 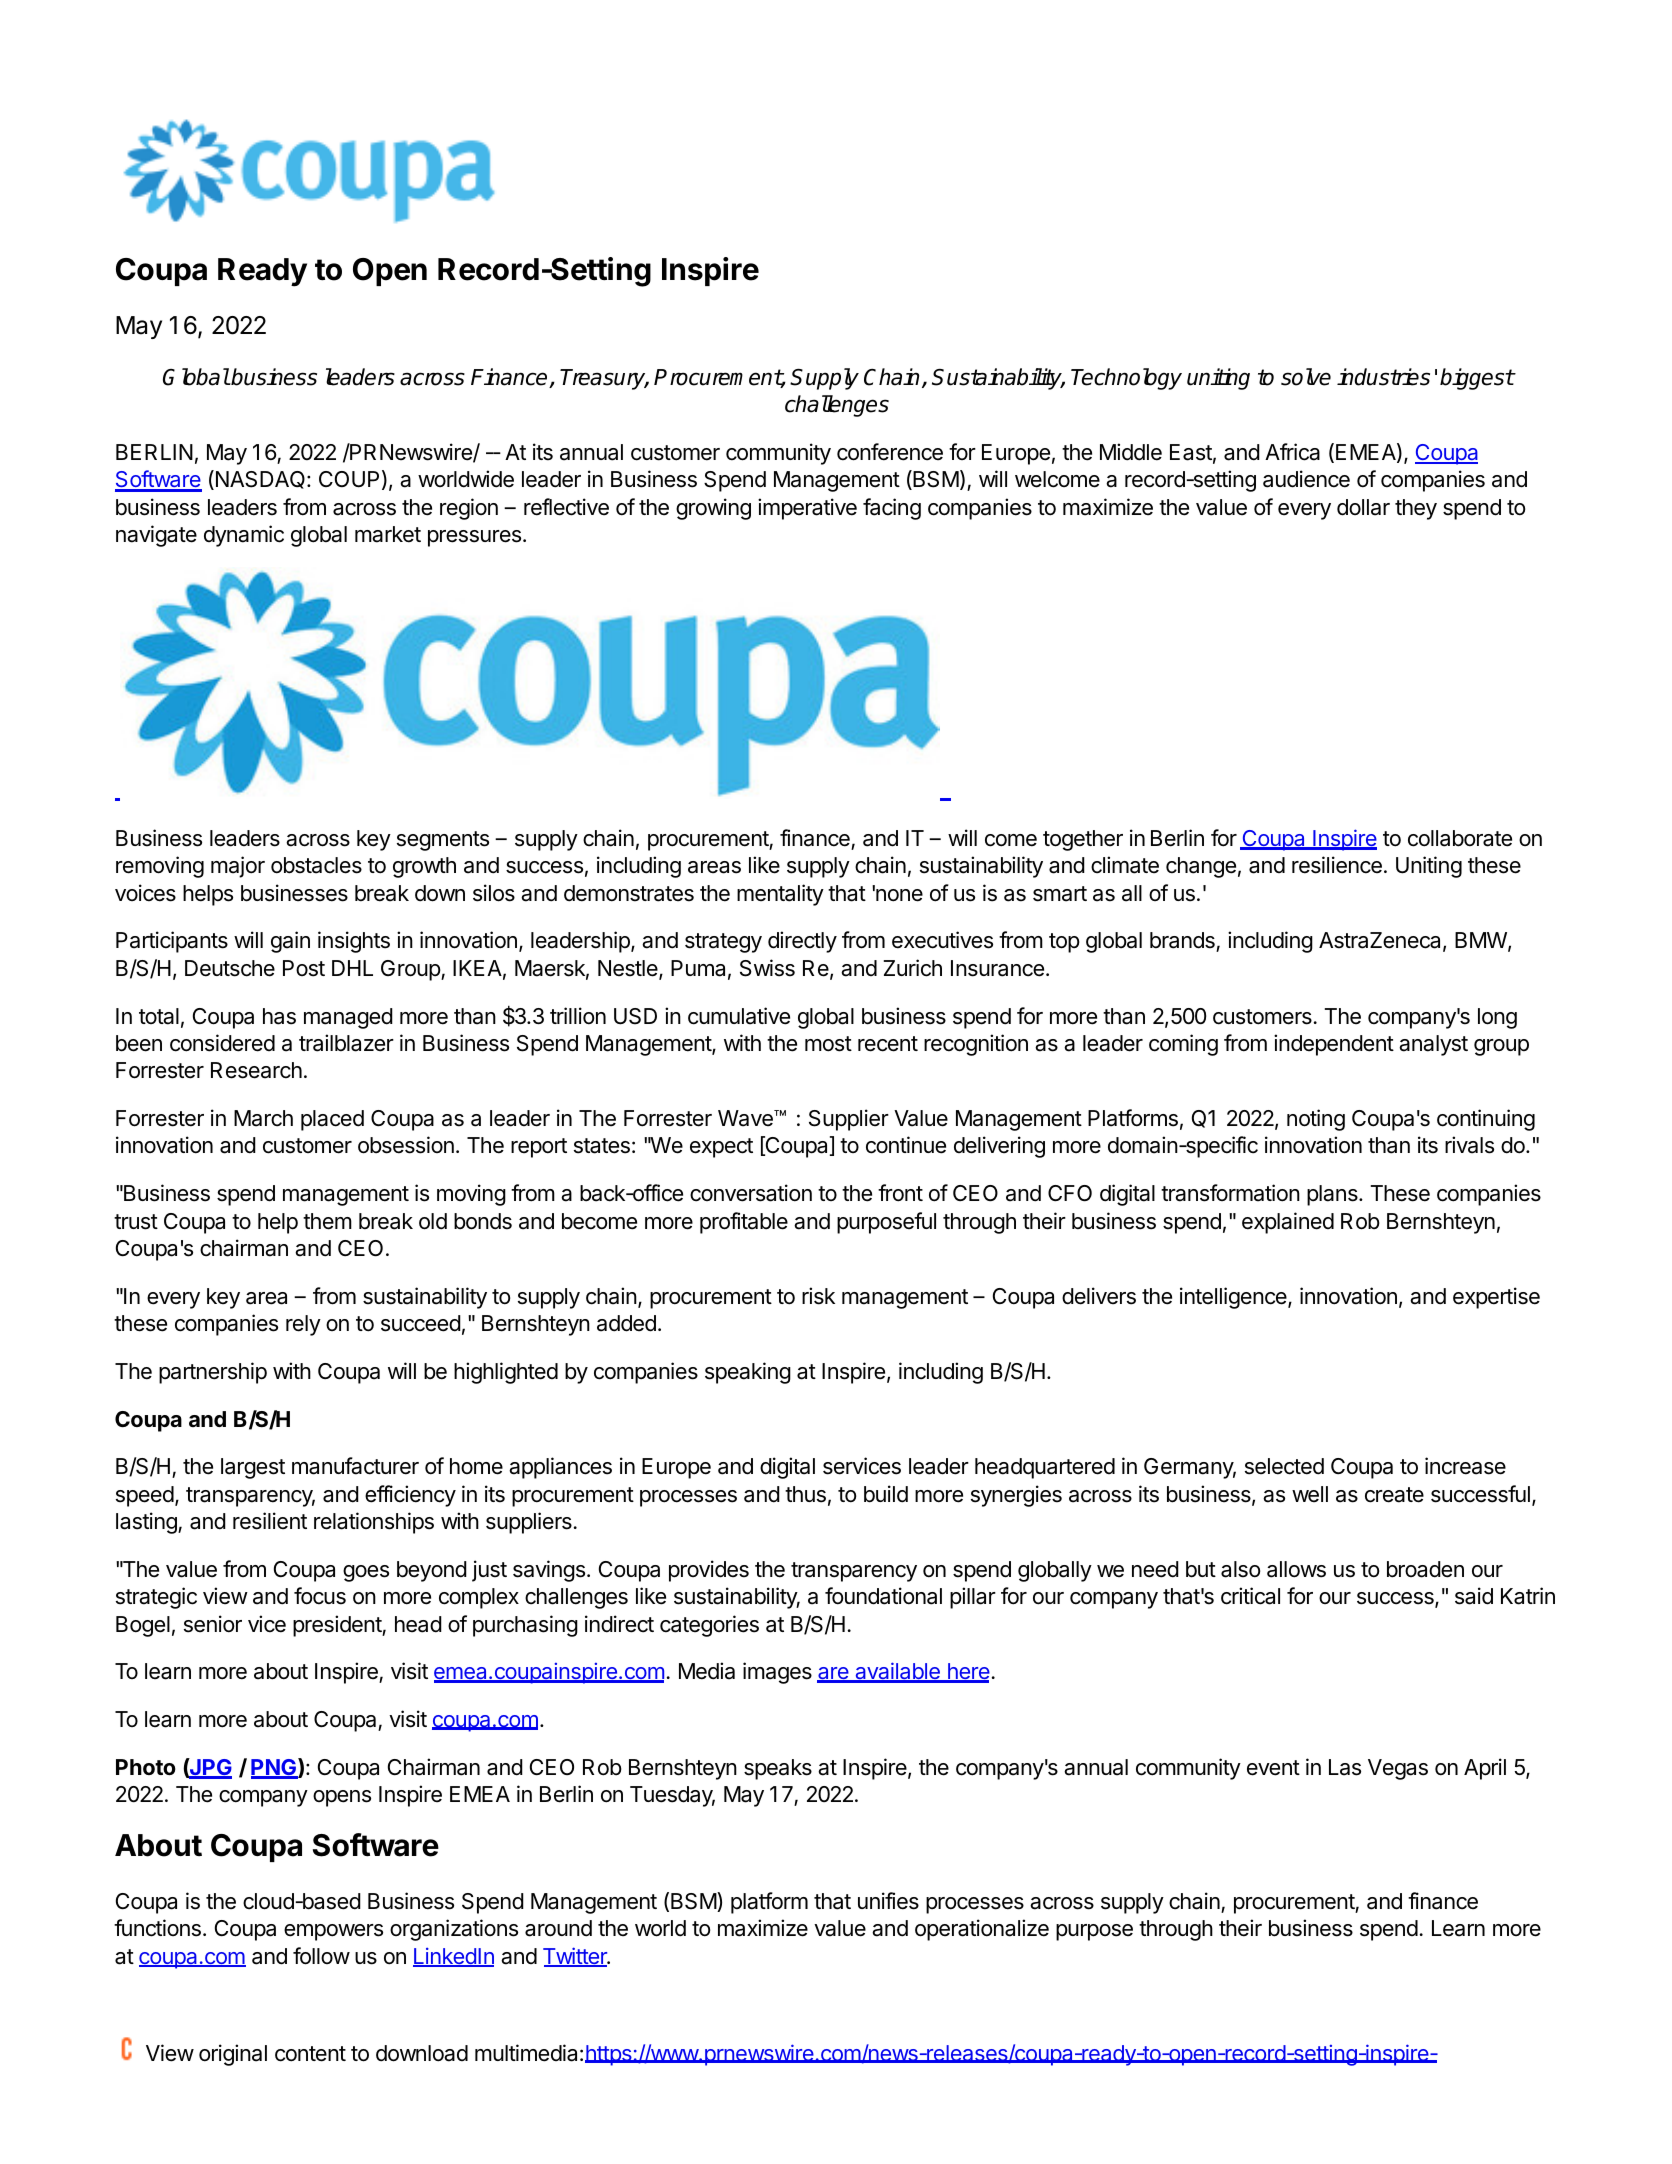 I want to click on trailblazer, so click(x=346, y=1043).
